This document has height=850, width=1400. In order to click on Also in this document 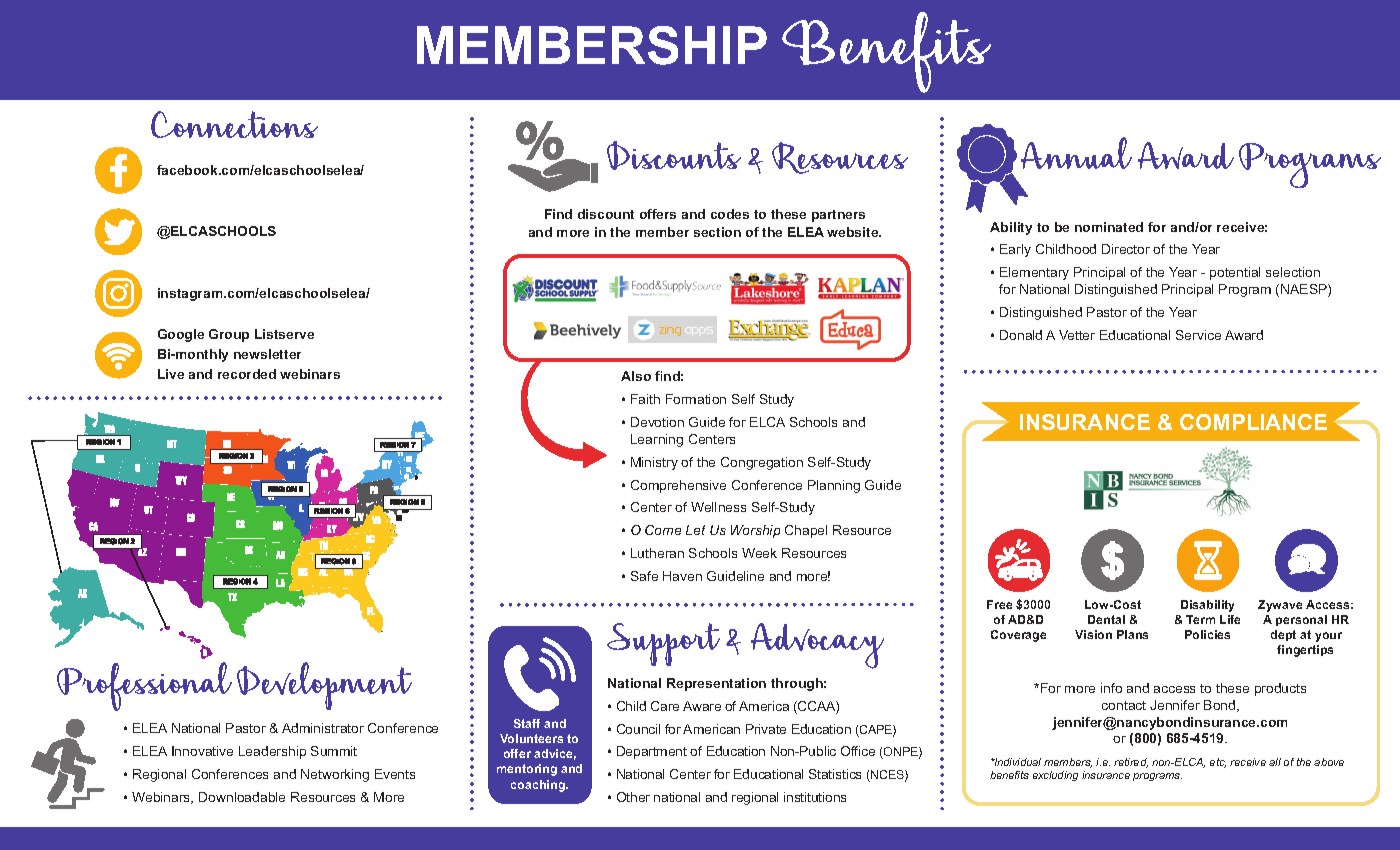, I will do `click(636, 376)`.
